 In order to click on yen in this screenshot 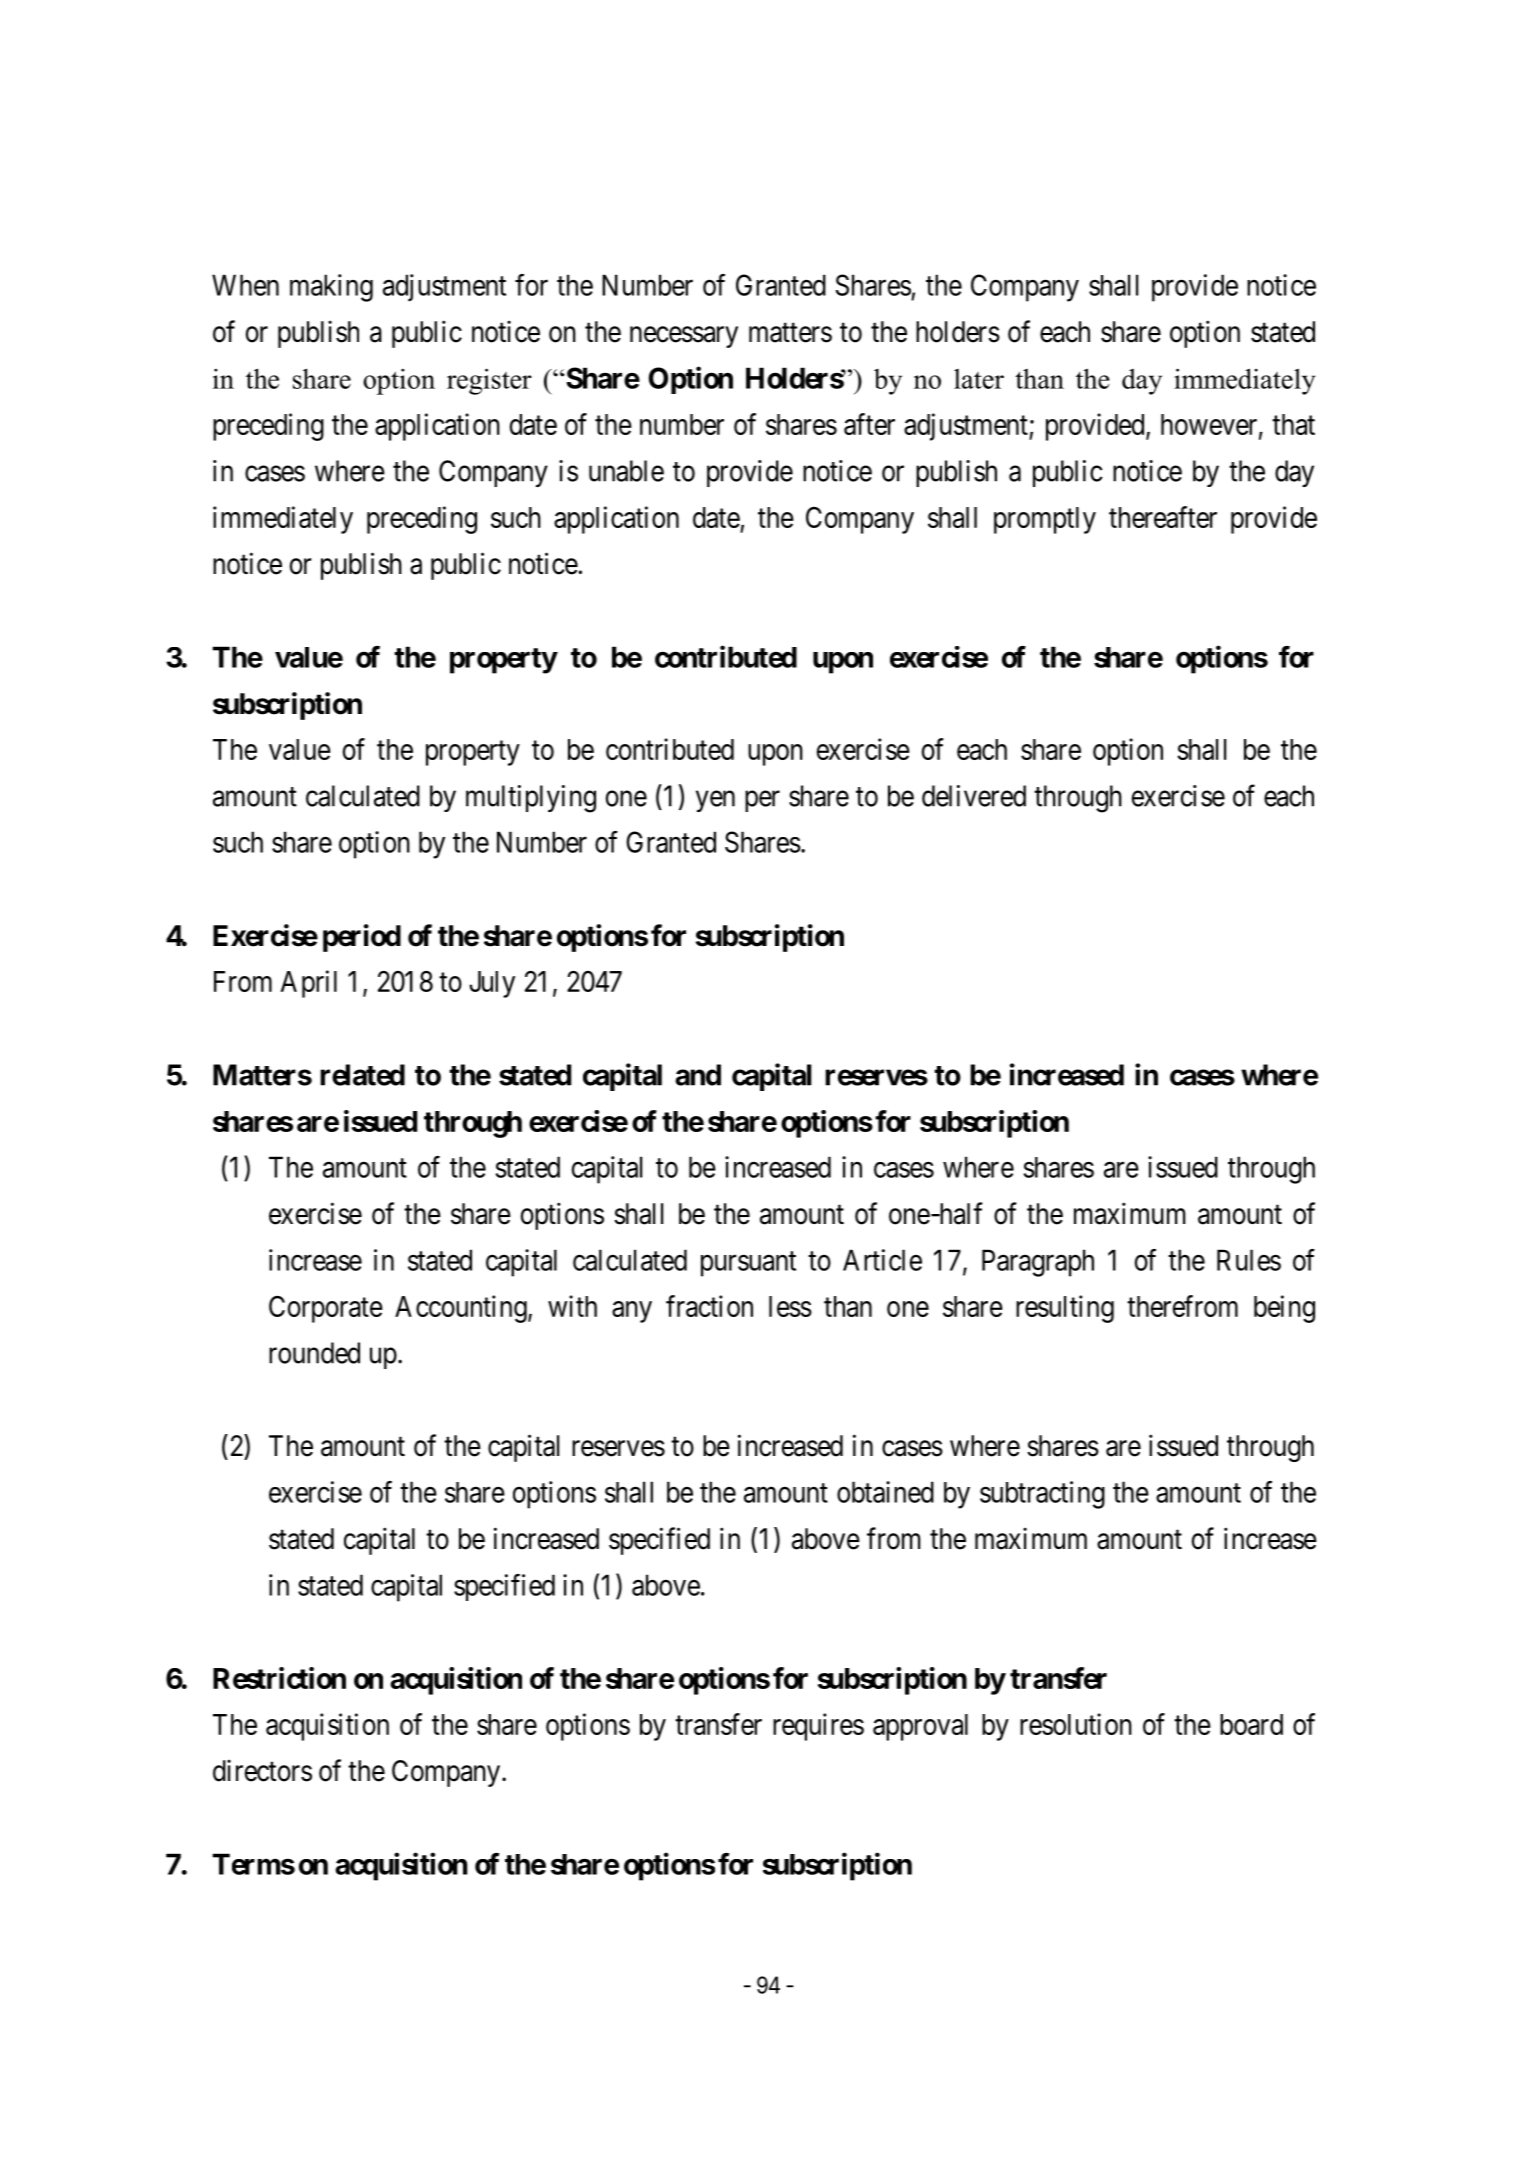, I will do `click(715, 801)`.
